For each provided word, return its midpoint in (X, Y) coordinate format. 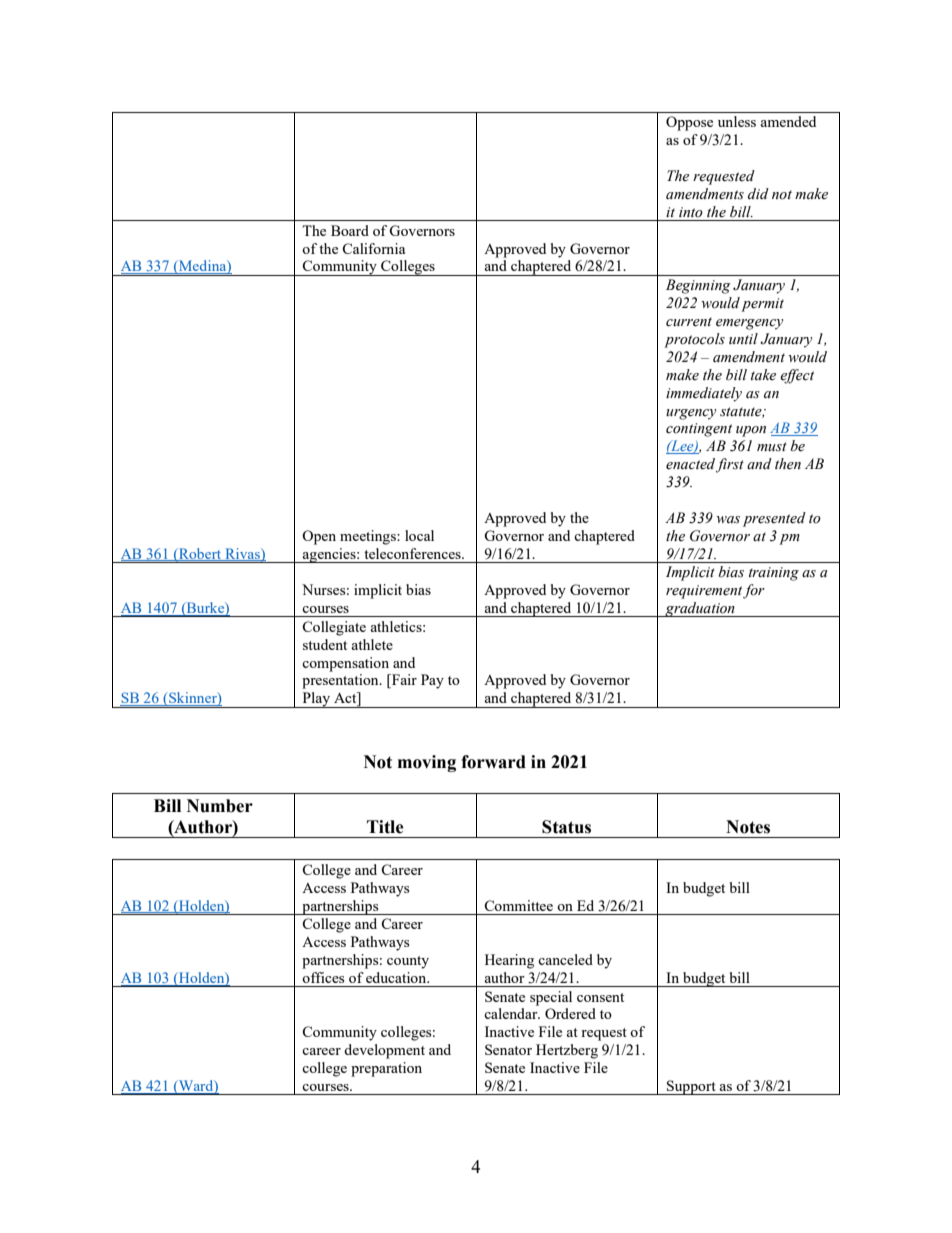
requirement (704, 592)
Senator (508, 1049)
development (384, 1051)
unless (737, 121)
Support (691, 1087)
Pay (432, 681)
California (373, 248)
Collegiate (334, 628)
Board (350, 230)
